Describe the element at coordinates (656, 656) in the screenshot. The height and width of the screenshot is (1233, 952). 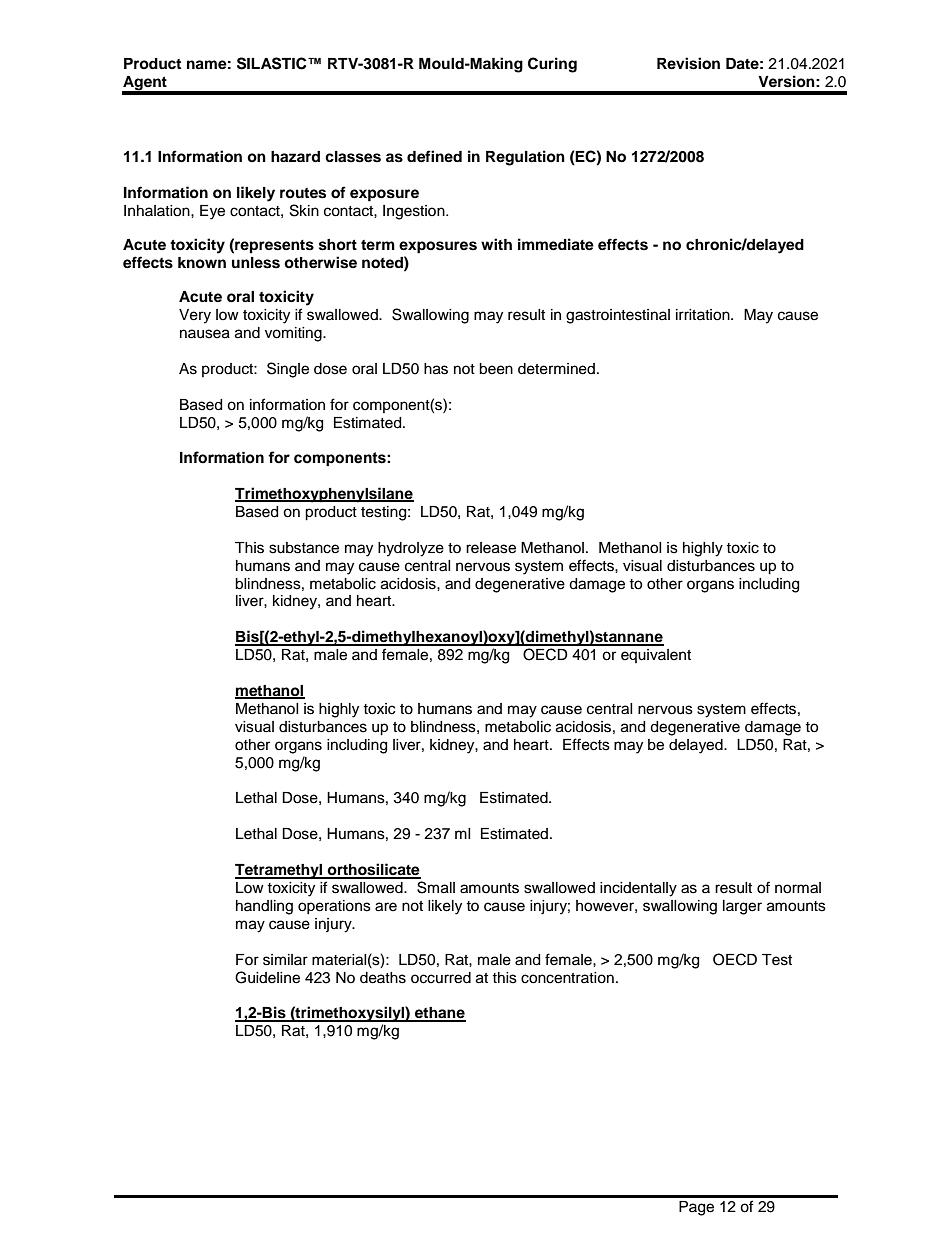
I see `equivalent` at that location.
